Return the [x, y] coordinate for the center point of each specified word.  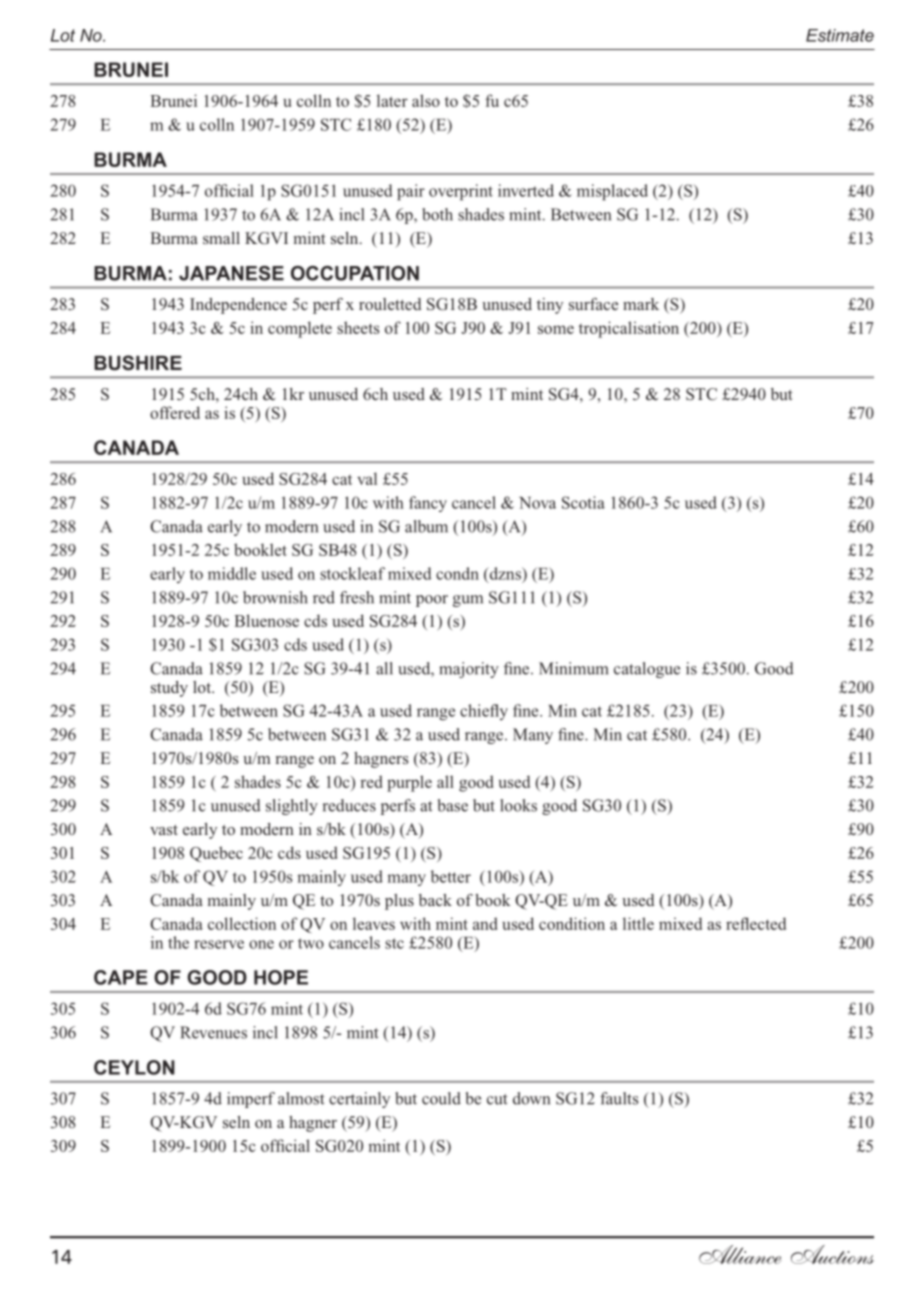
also [426, 100]
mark [641, 304]
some [556, 329]
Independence [238, 306]
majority [469, 670]
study [169, 689]
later [392, 100]
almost [301, 1098]
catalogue [647, 670]
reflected [756, 923]
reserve [219, 944]
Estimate [840, 35]
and [485, 923]
